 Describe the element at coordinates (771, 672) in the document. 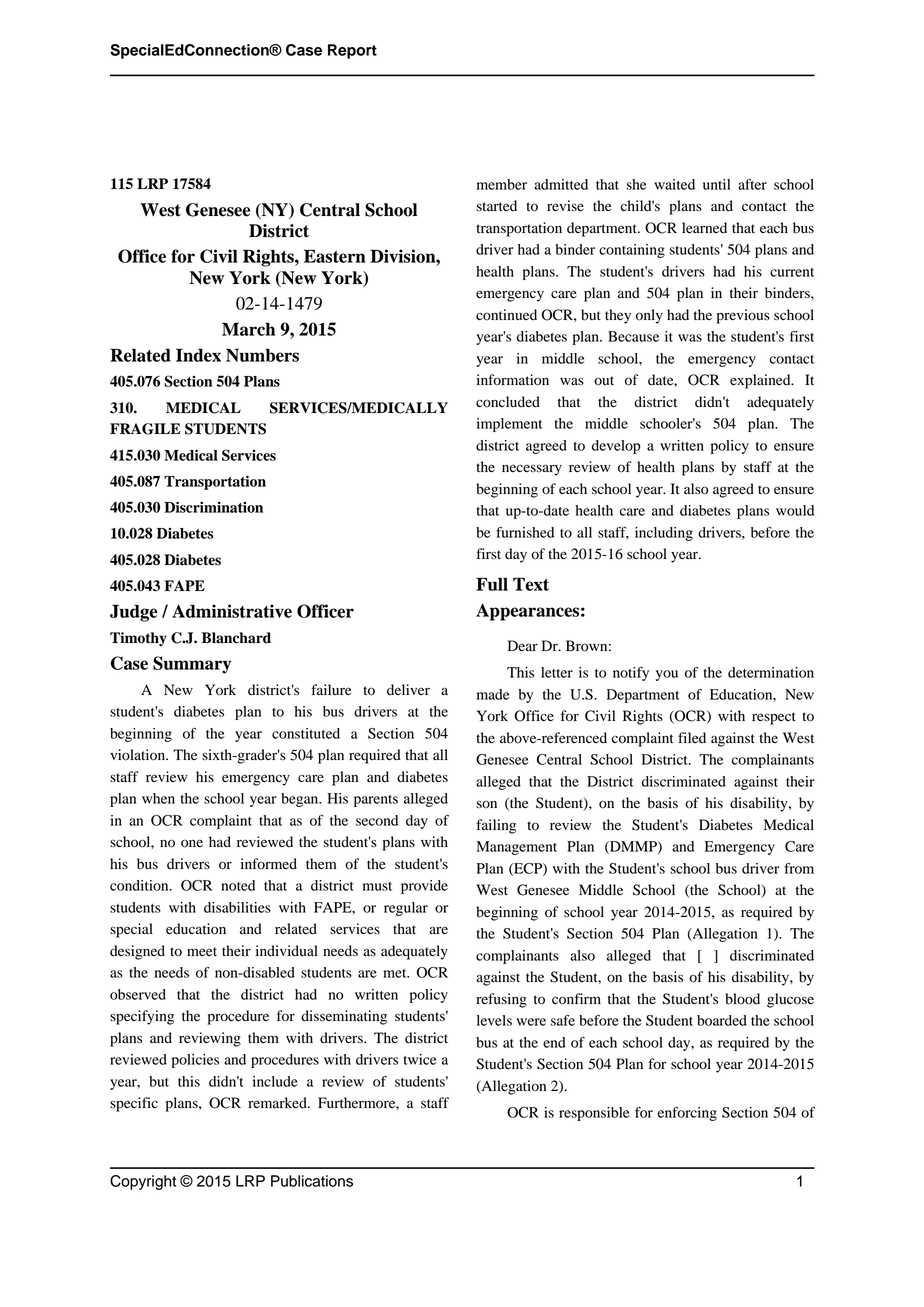

I see `determination` at that location.
